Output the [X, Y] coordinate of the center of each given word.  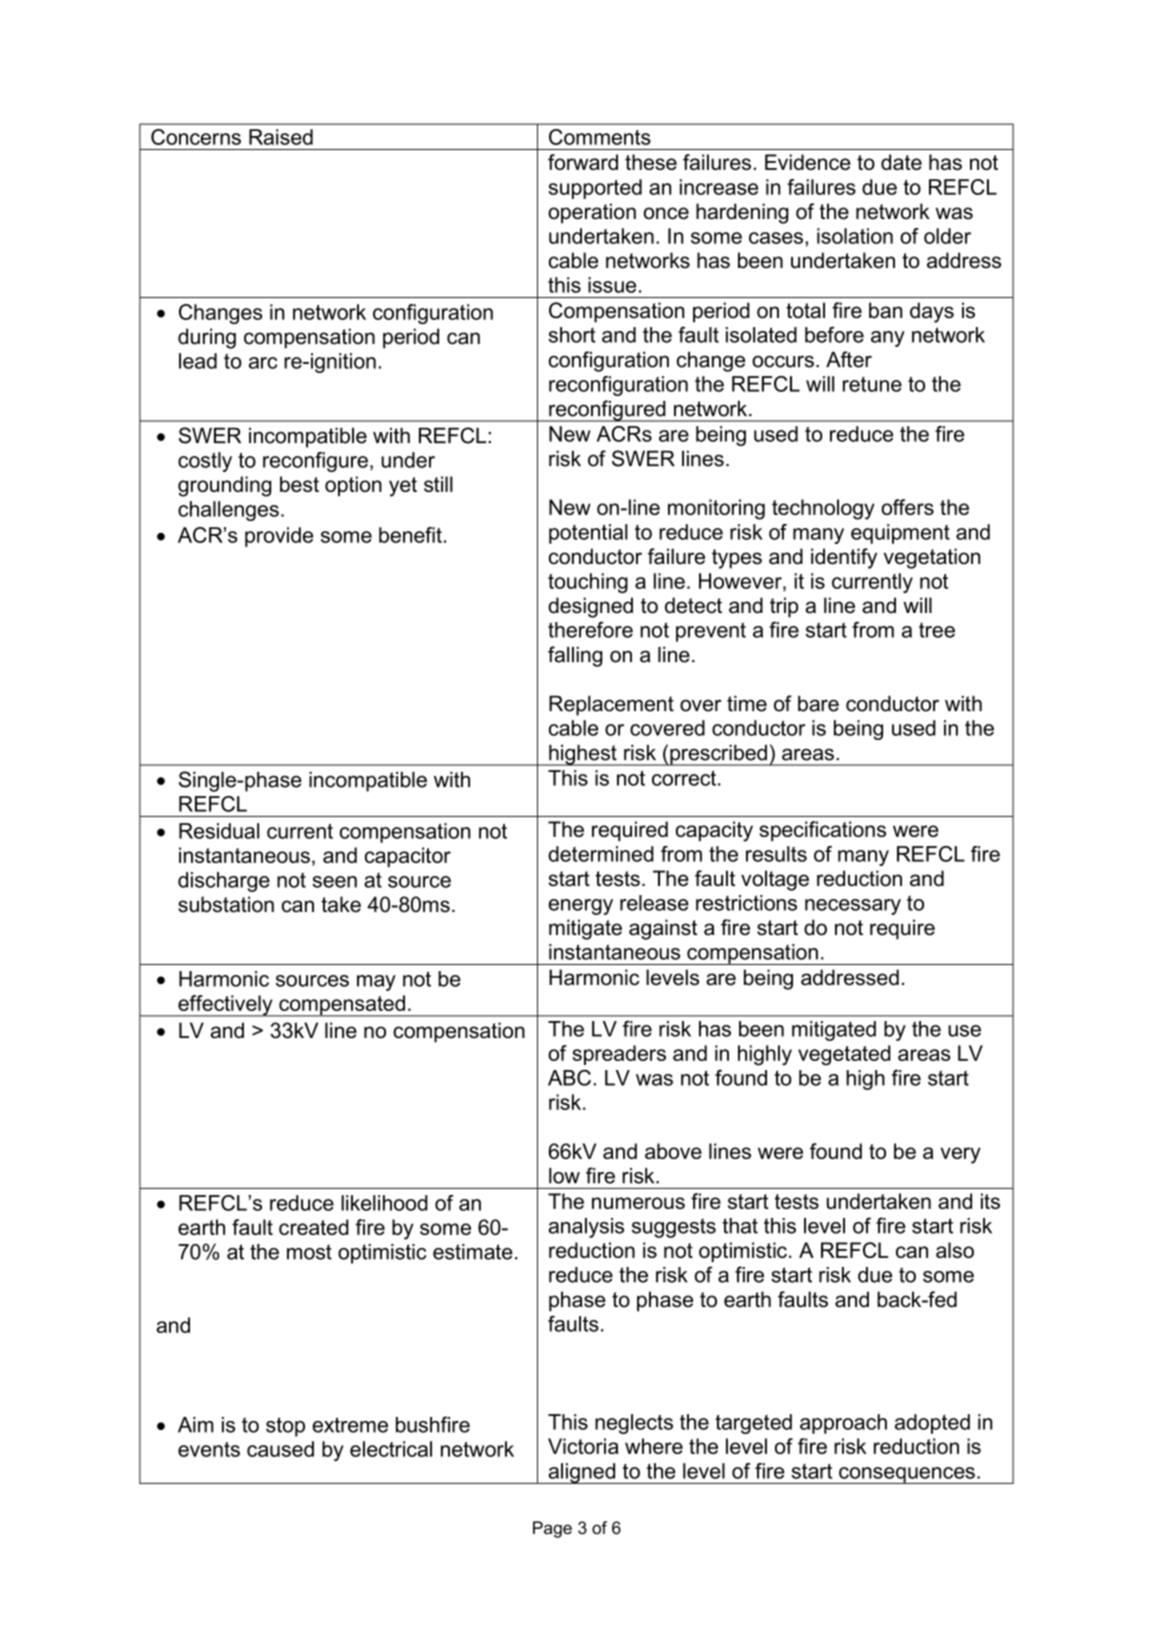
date [901, 162]
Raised [281, 137]
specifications [822, 831]
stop [285, 1427]
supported [595, 189]
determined [601, 854]
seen [334, 882]
